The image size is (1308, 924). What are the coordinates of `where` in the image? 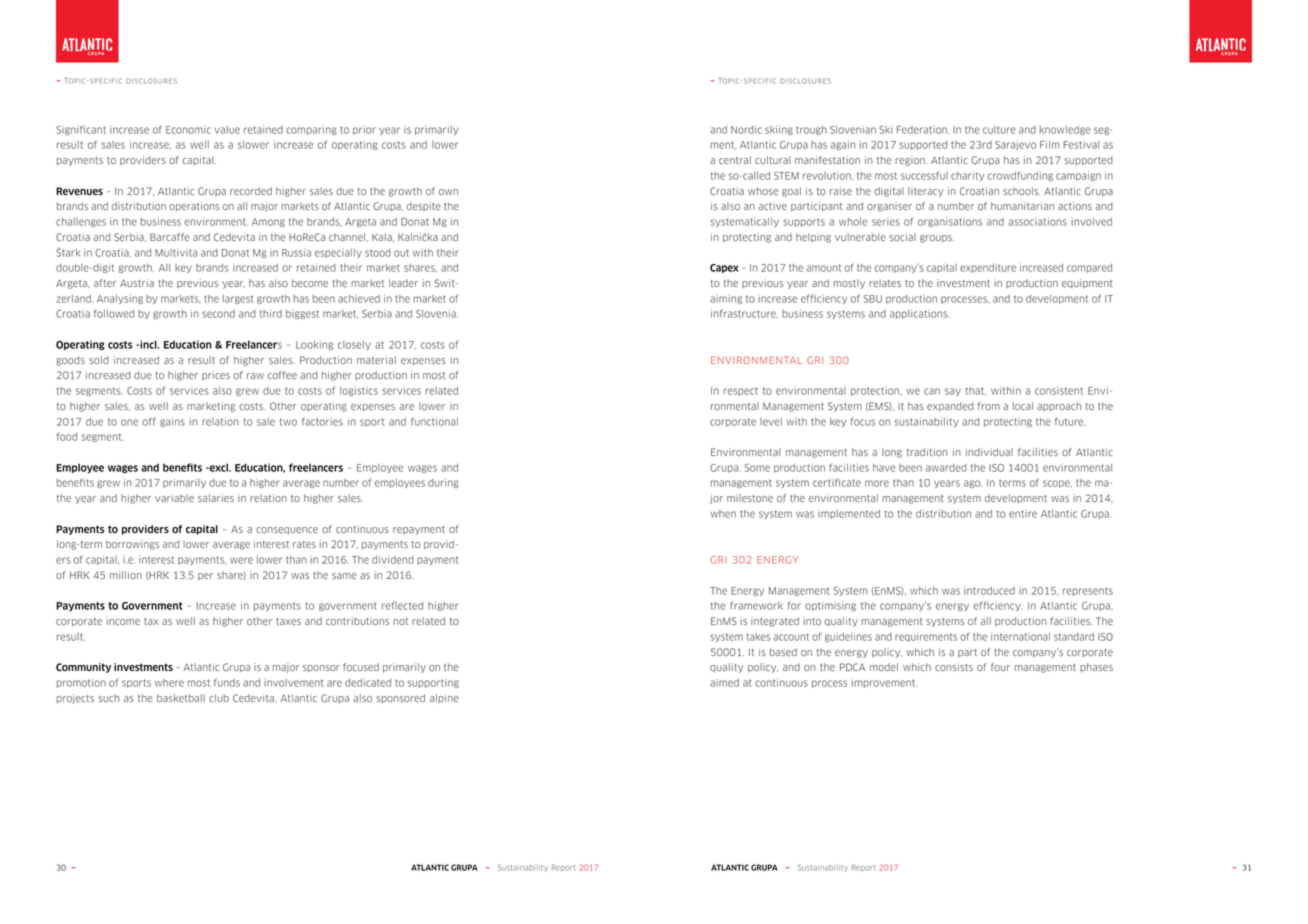 It's located at (169, 683).
